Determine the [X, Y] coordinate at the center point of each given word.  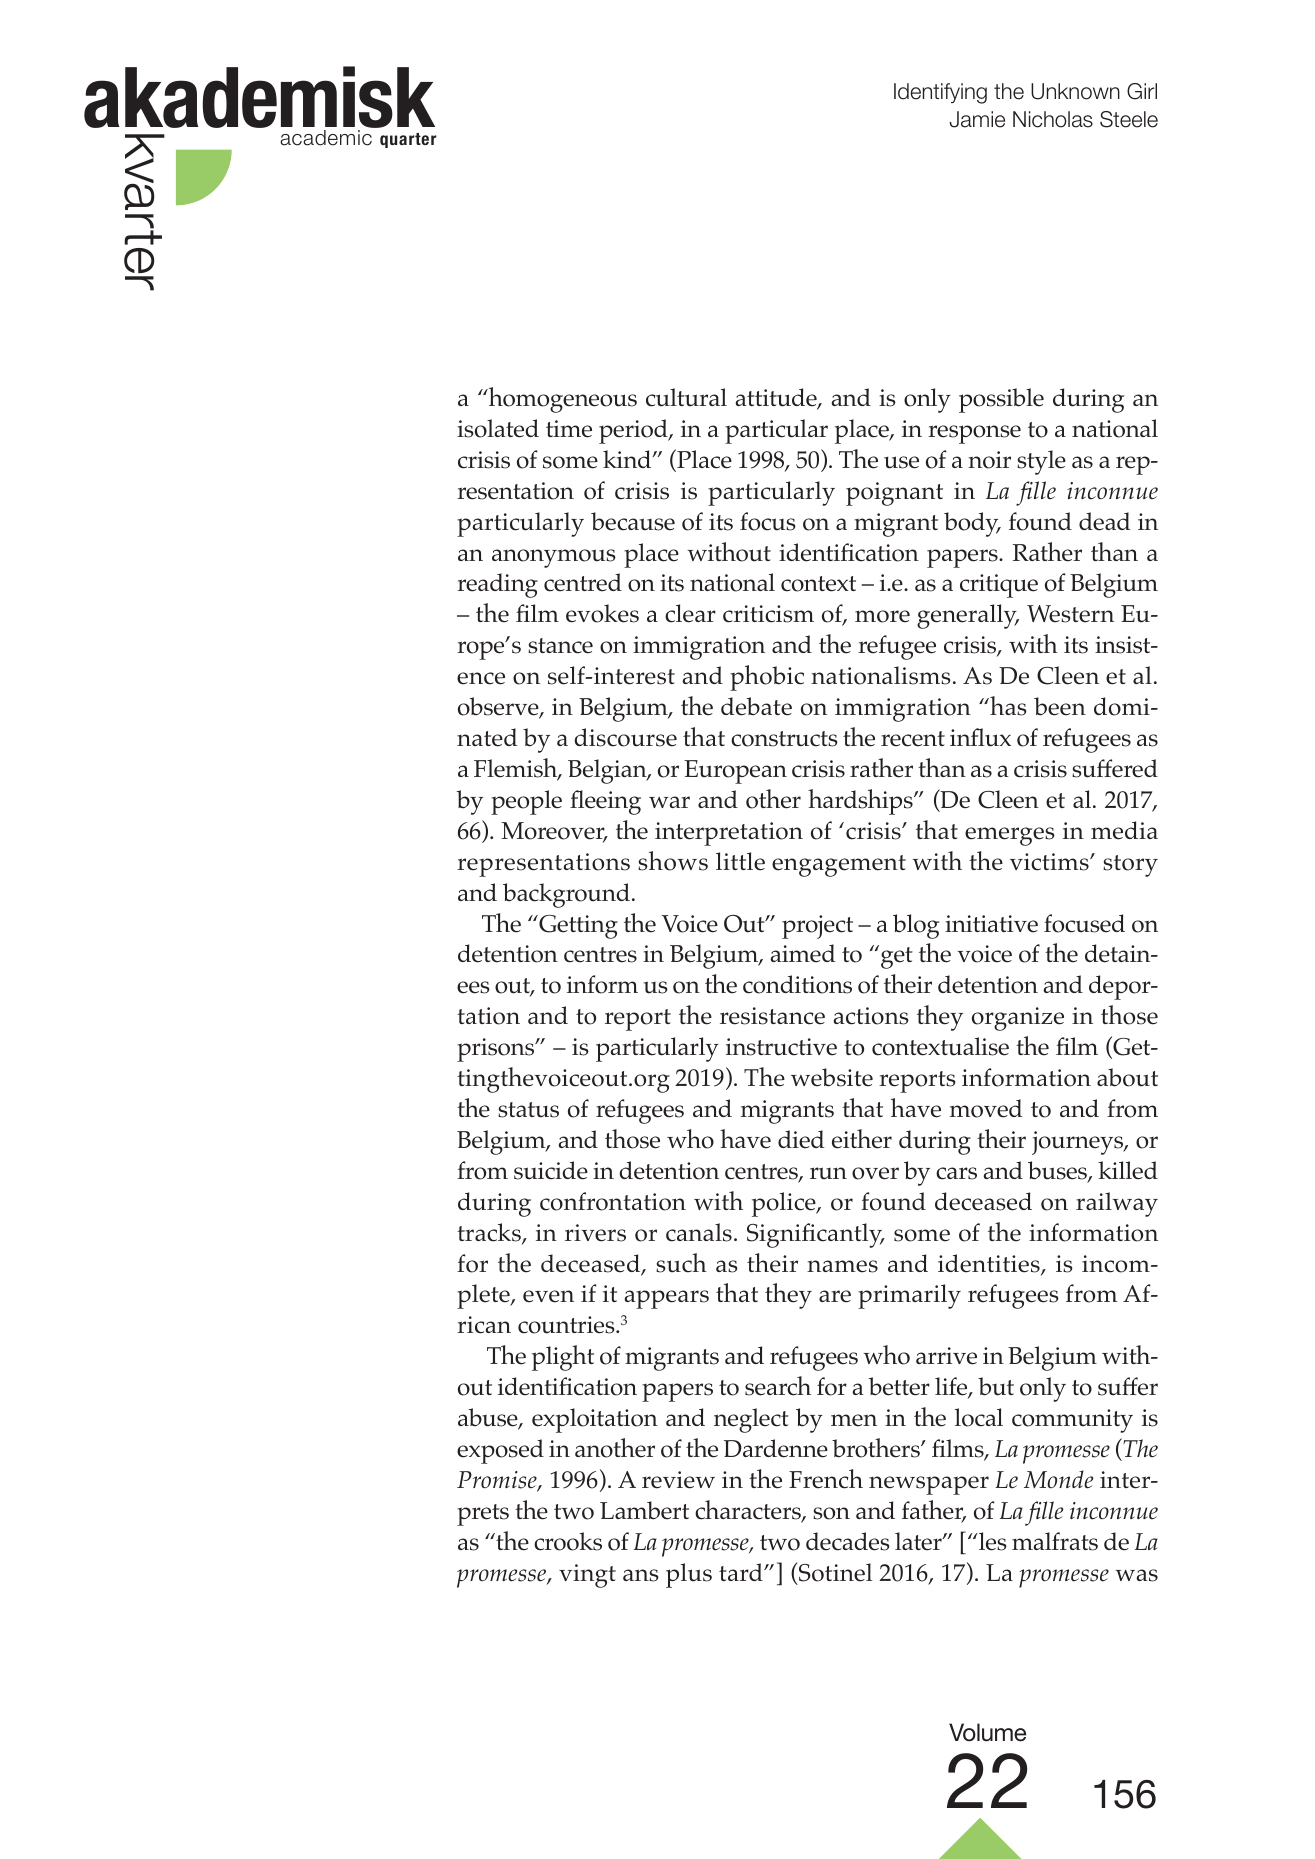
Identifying [940, 93]
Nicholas [1053, 119]
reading [497, 585]
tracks [490, 1233]
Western [1070, 614]
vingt [587, 1576]
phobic [767, 678]
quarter [408, 140]
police [785, 1204]
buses [1058, 1171]
